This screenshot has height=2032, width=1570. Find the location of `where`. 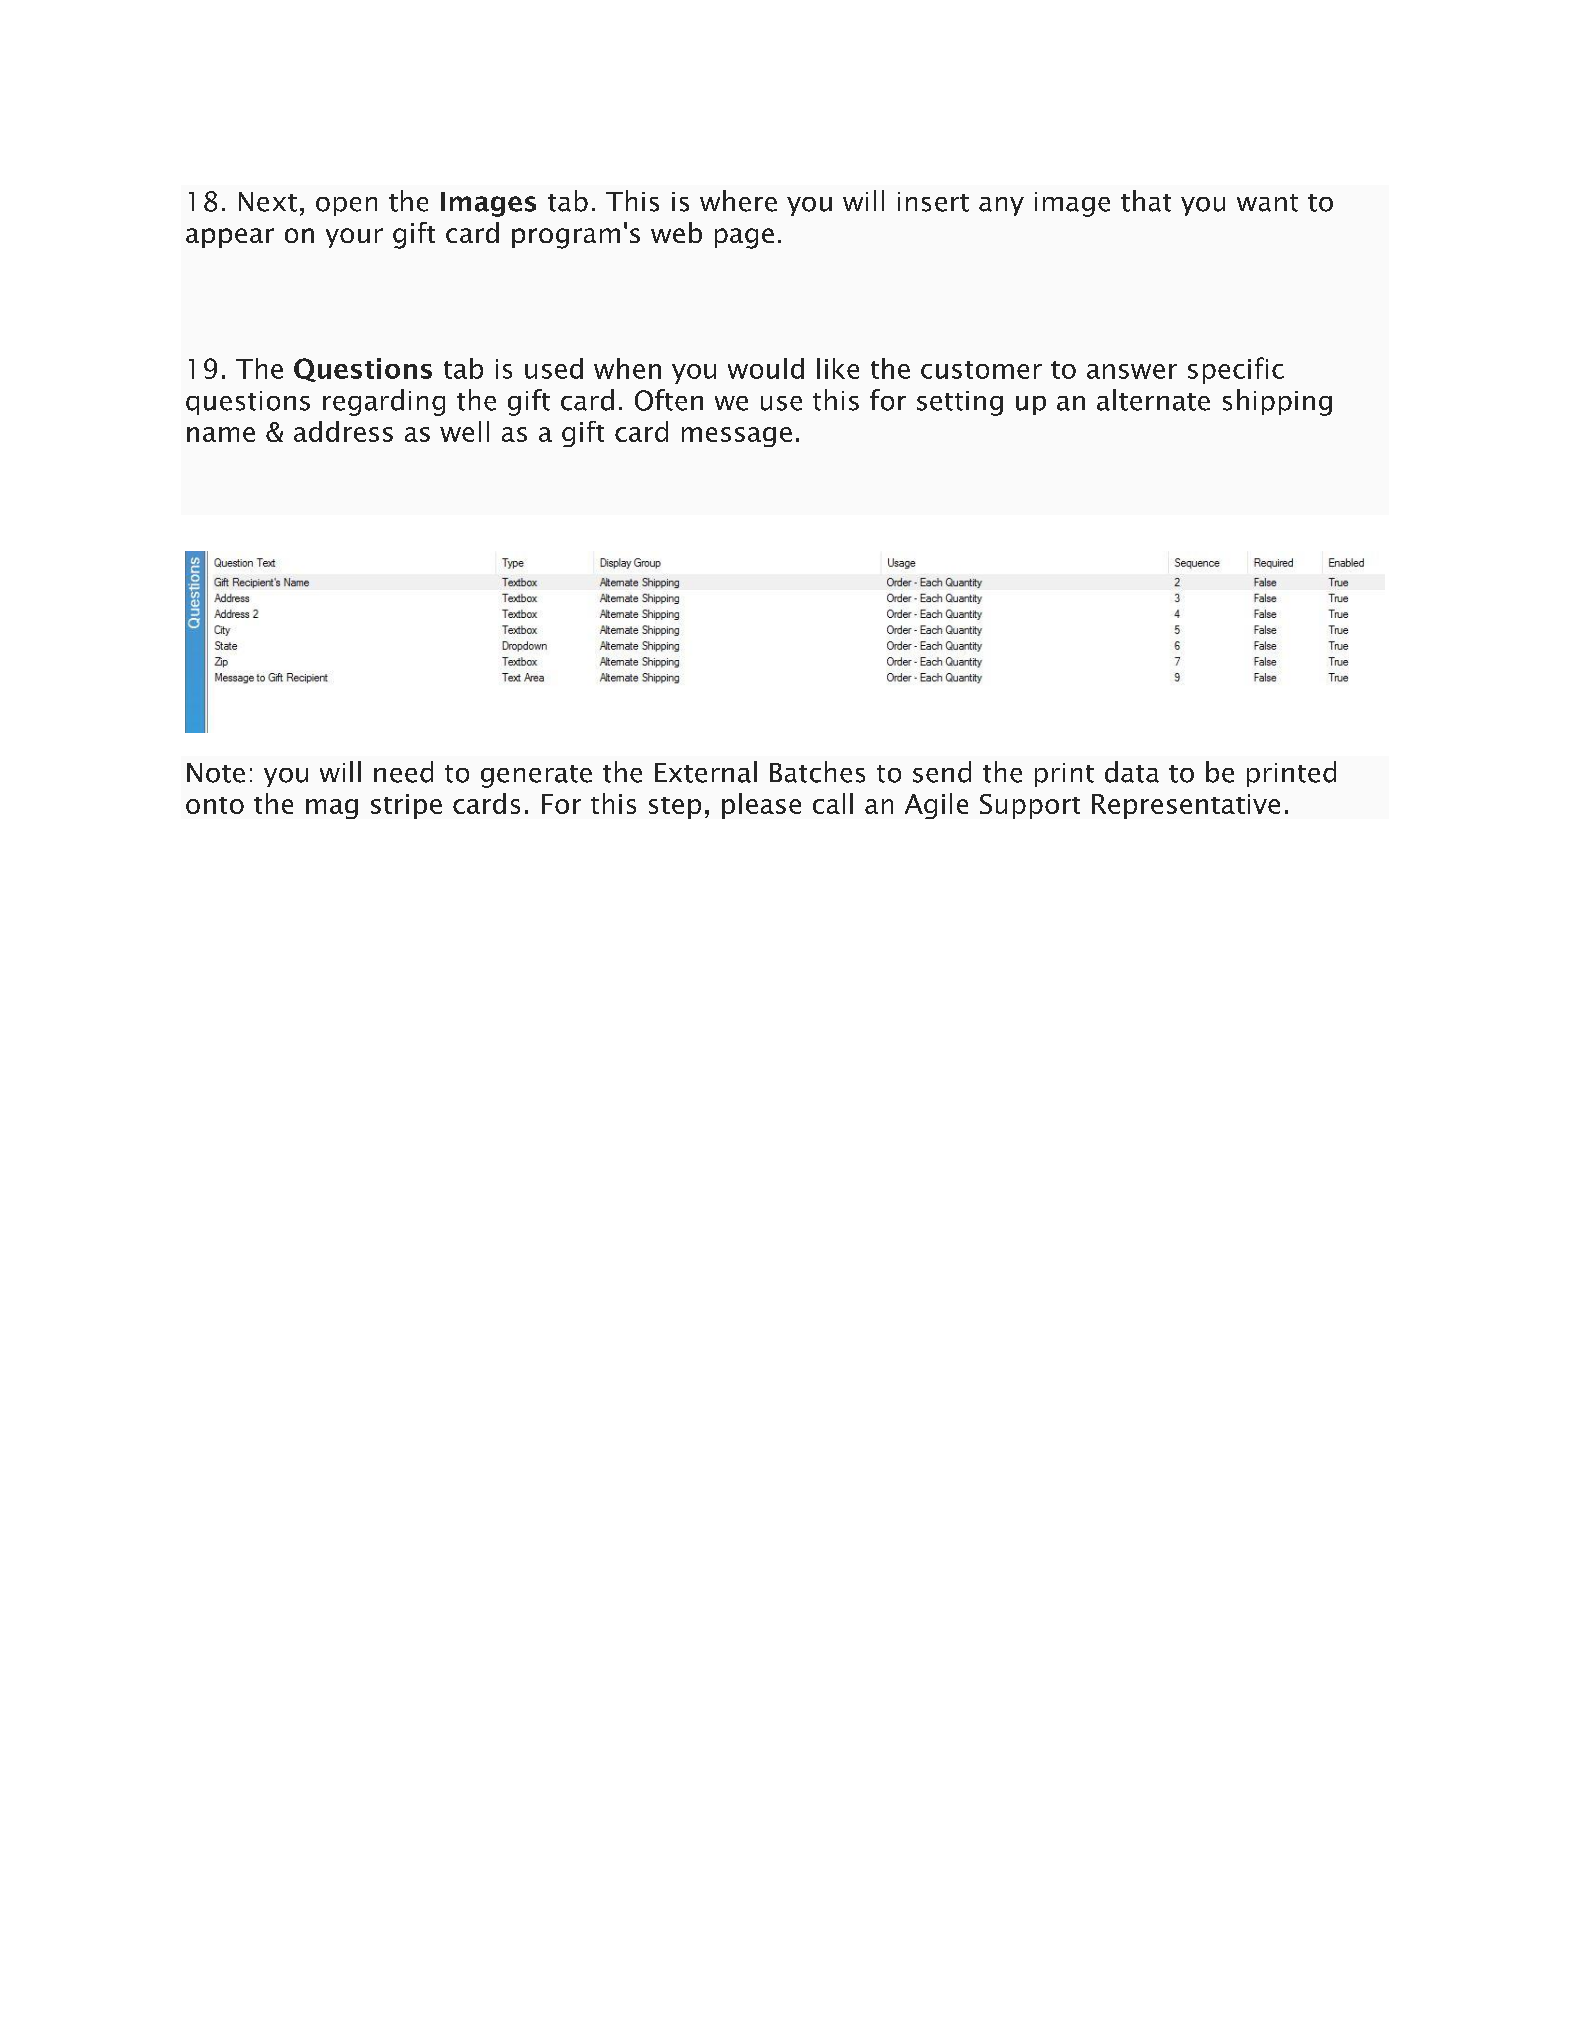

where is located at coordinates (738, 201).
